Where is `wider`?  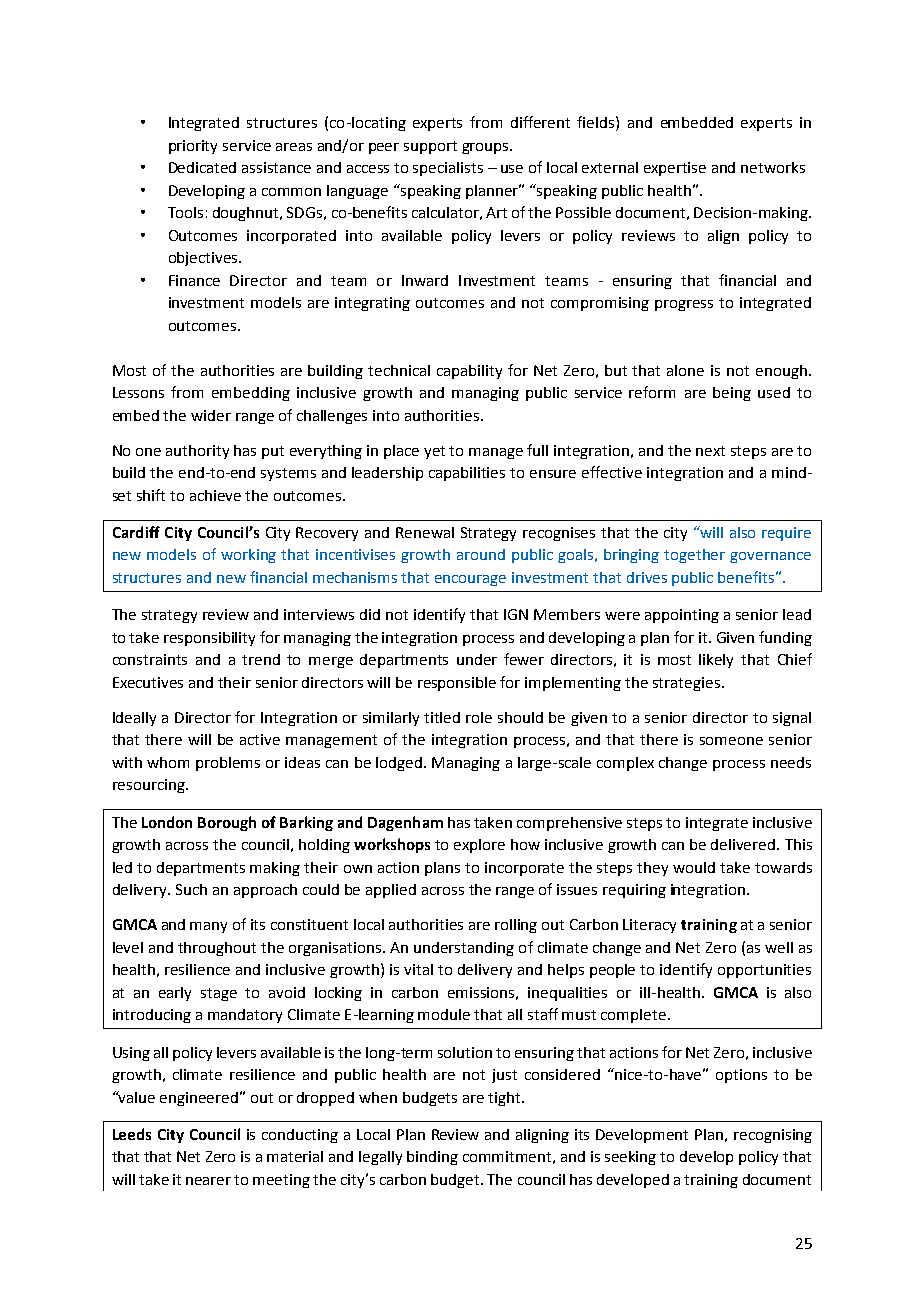
wider is located at coordinates (211, 415).
